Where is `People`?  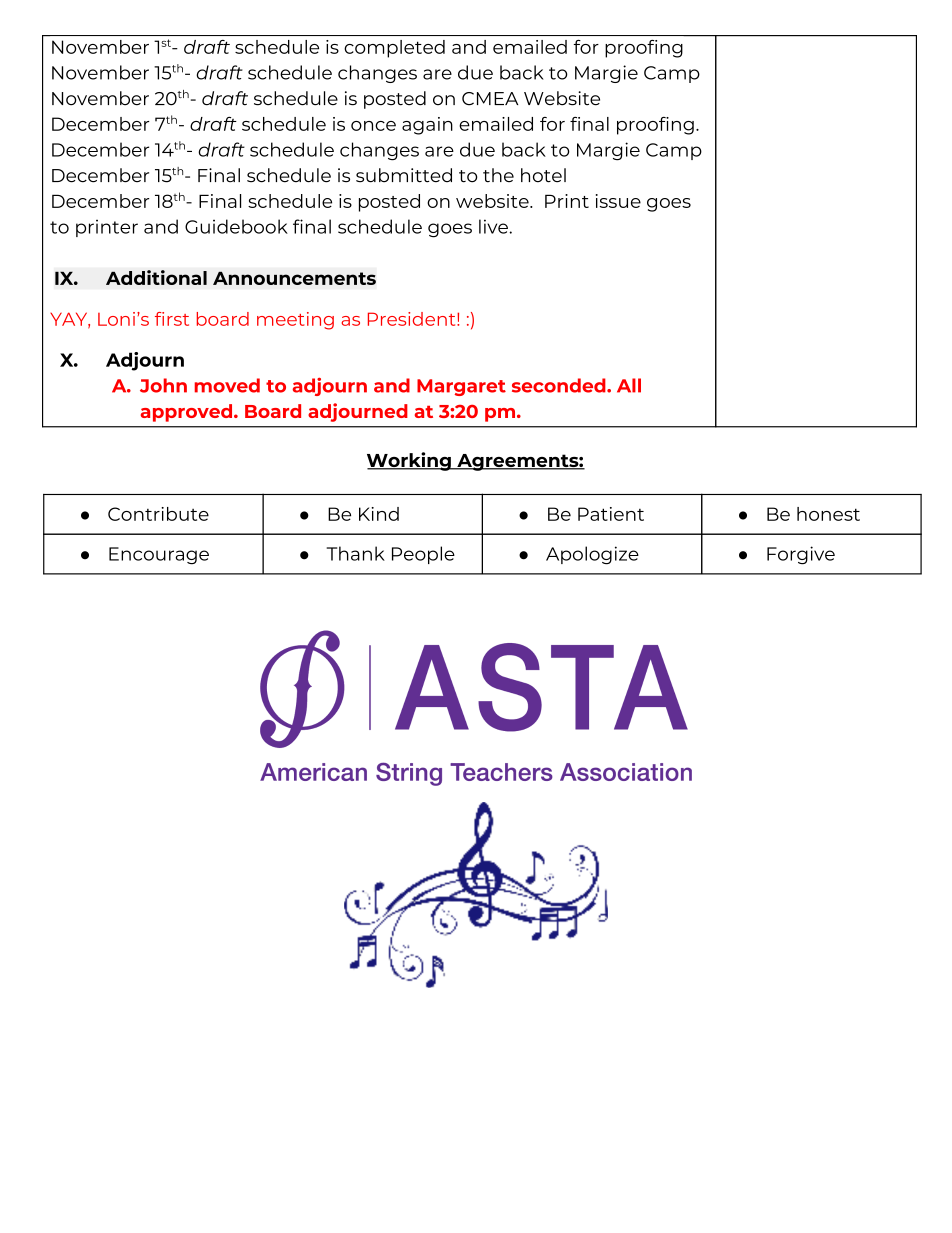
People is located at coordinates (423, 555).
